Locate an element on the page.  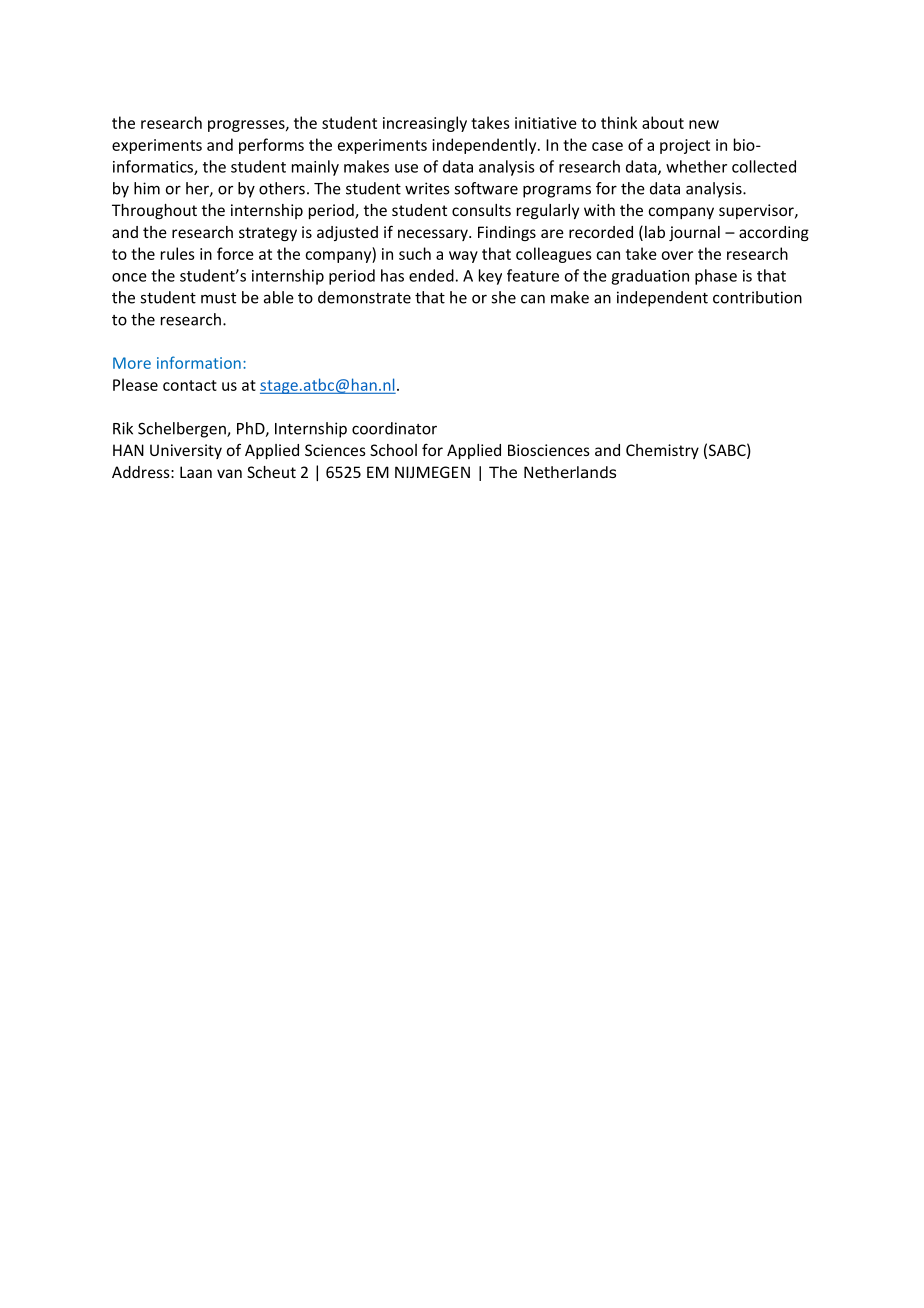
Chemistry is located at coordinates (662, 451).
